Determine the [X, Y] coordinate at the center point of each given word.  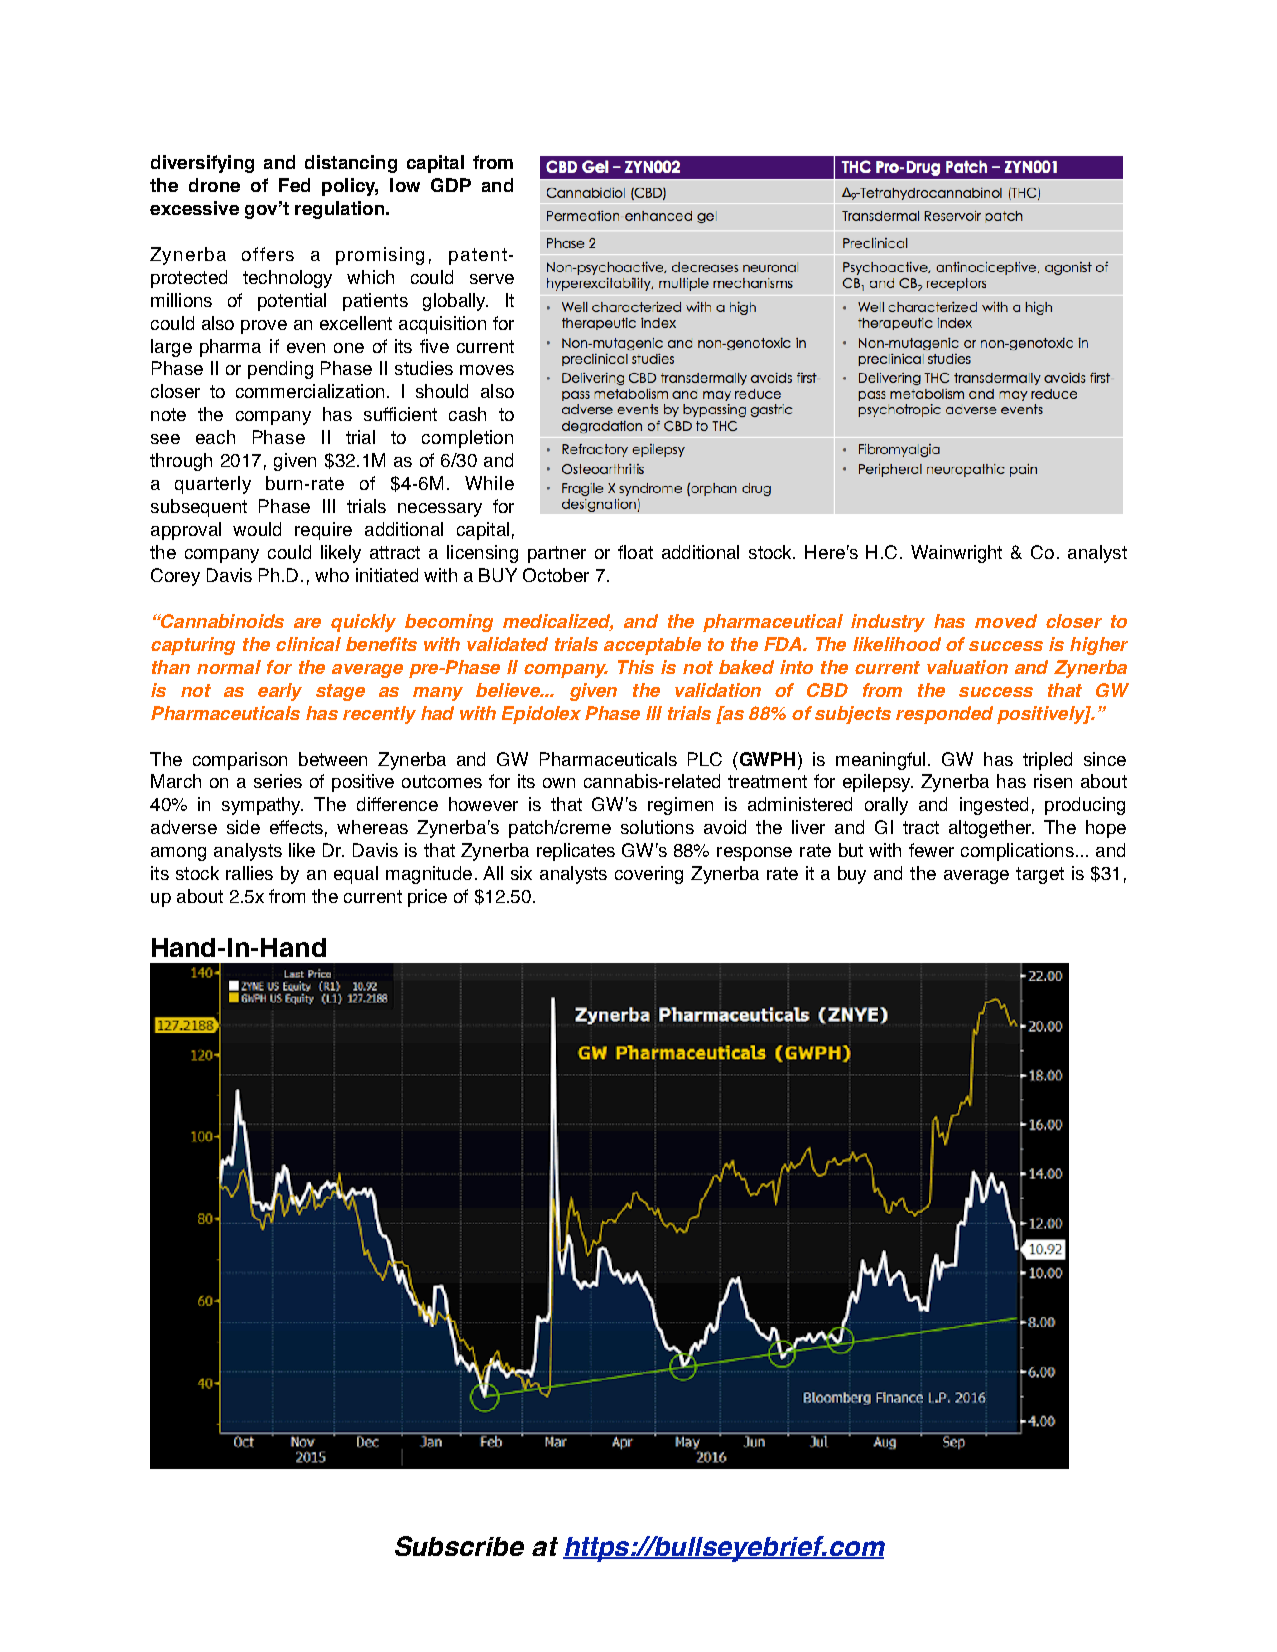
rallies [249, 873]
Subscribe [459, 1546]
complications [1017, 852]
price [427, 898]
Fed [294, 185]
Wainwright [956, 554]
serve [492, 279]
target [1040, 875]
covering [649, 875]
